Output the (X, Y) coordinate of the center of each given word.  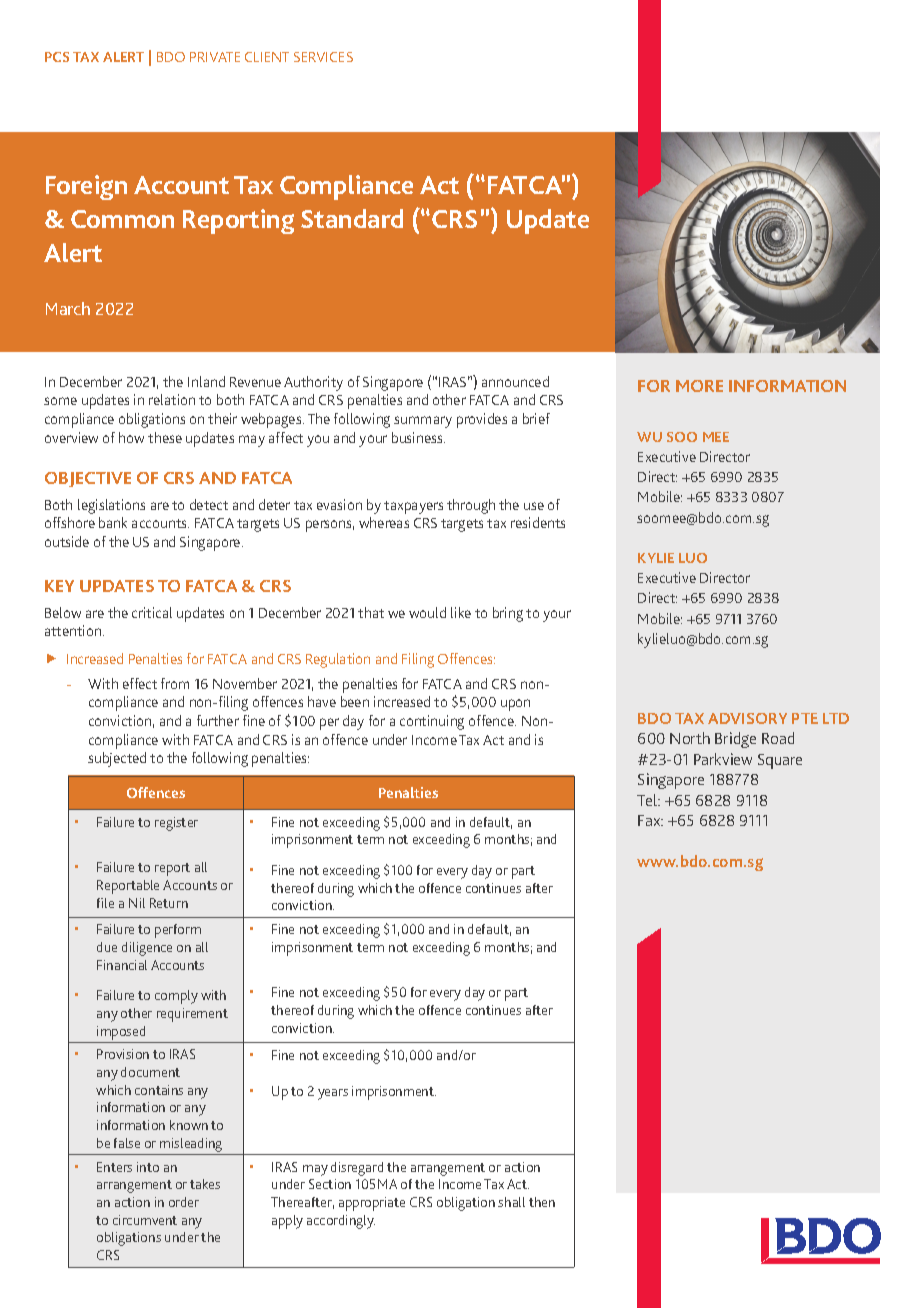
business (418, 437)
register (176, 824)
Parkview (723, 759)
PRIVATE (215, 57)
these (165, 437)
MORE (699, 386)
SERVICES (323, 57)
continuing (432, 722)
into (148, 1167)
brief (536, 418)
